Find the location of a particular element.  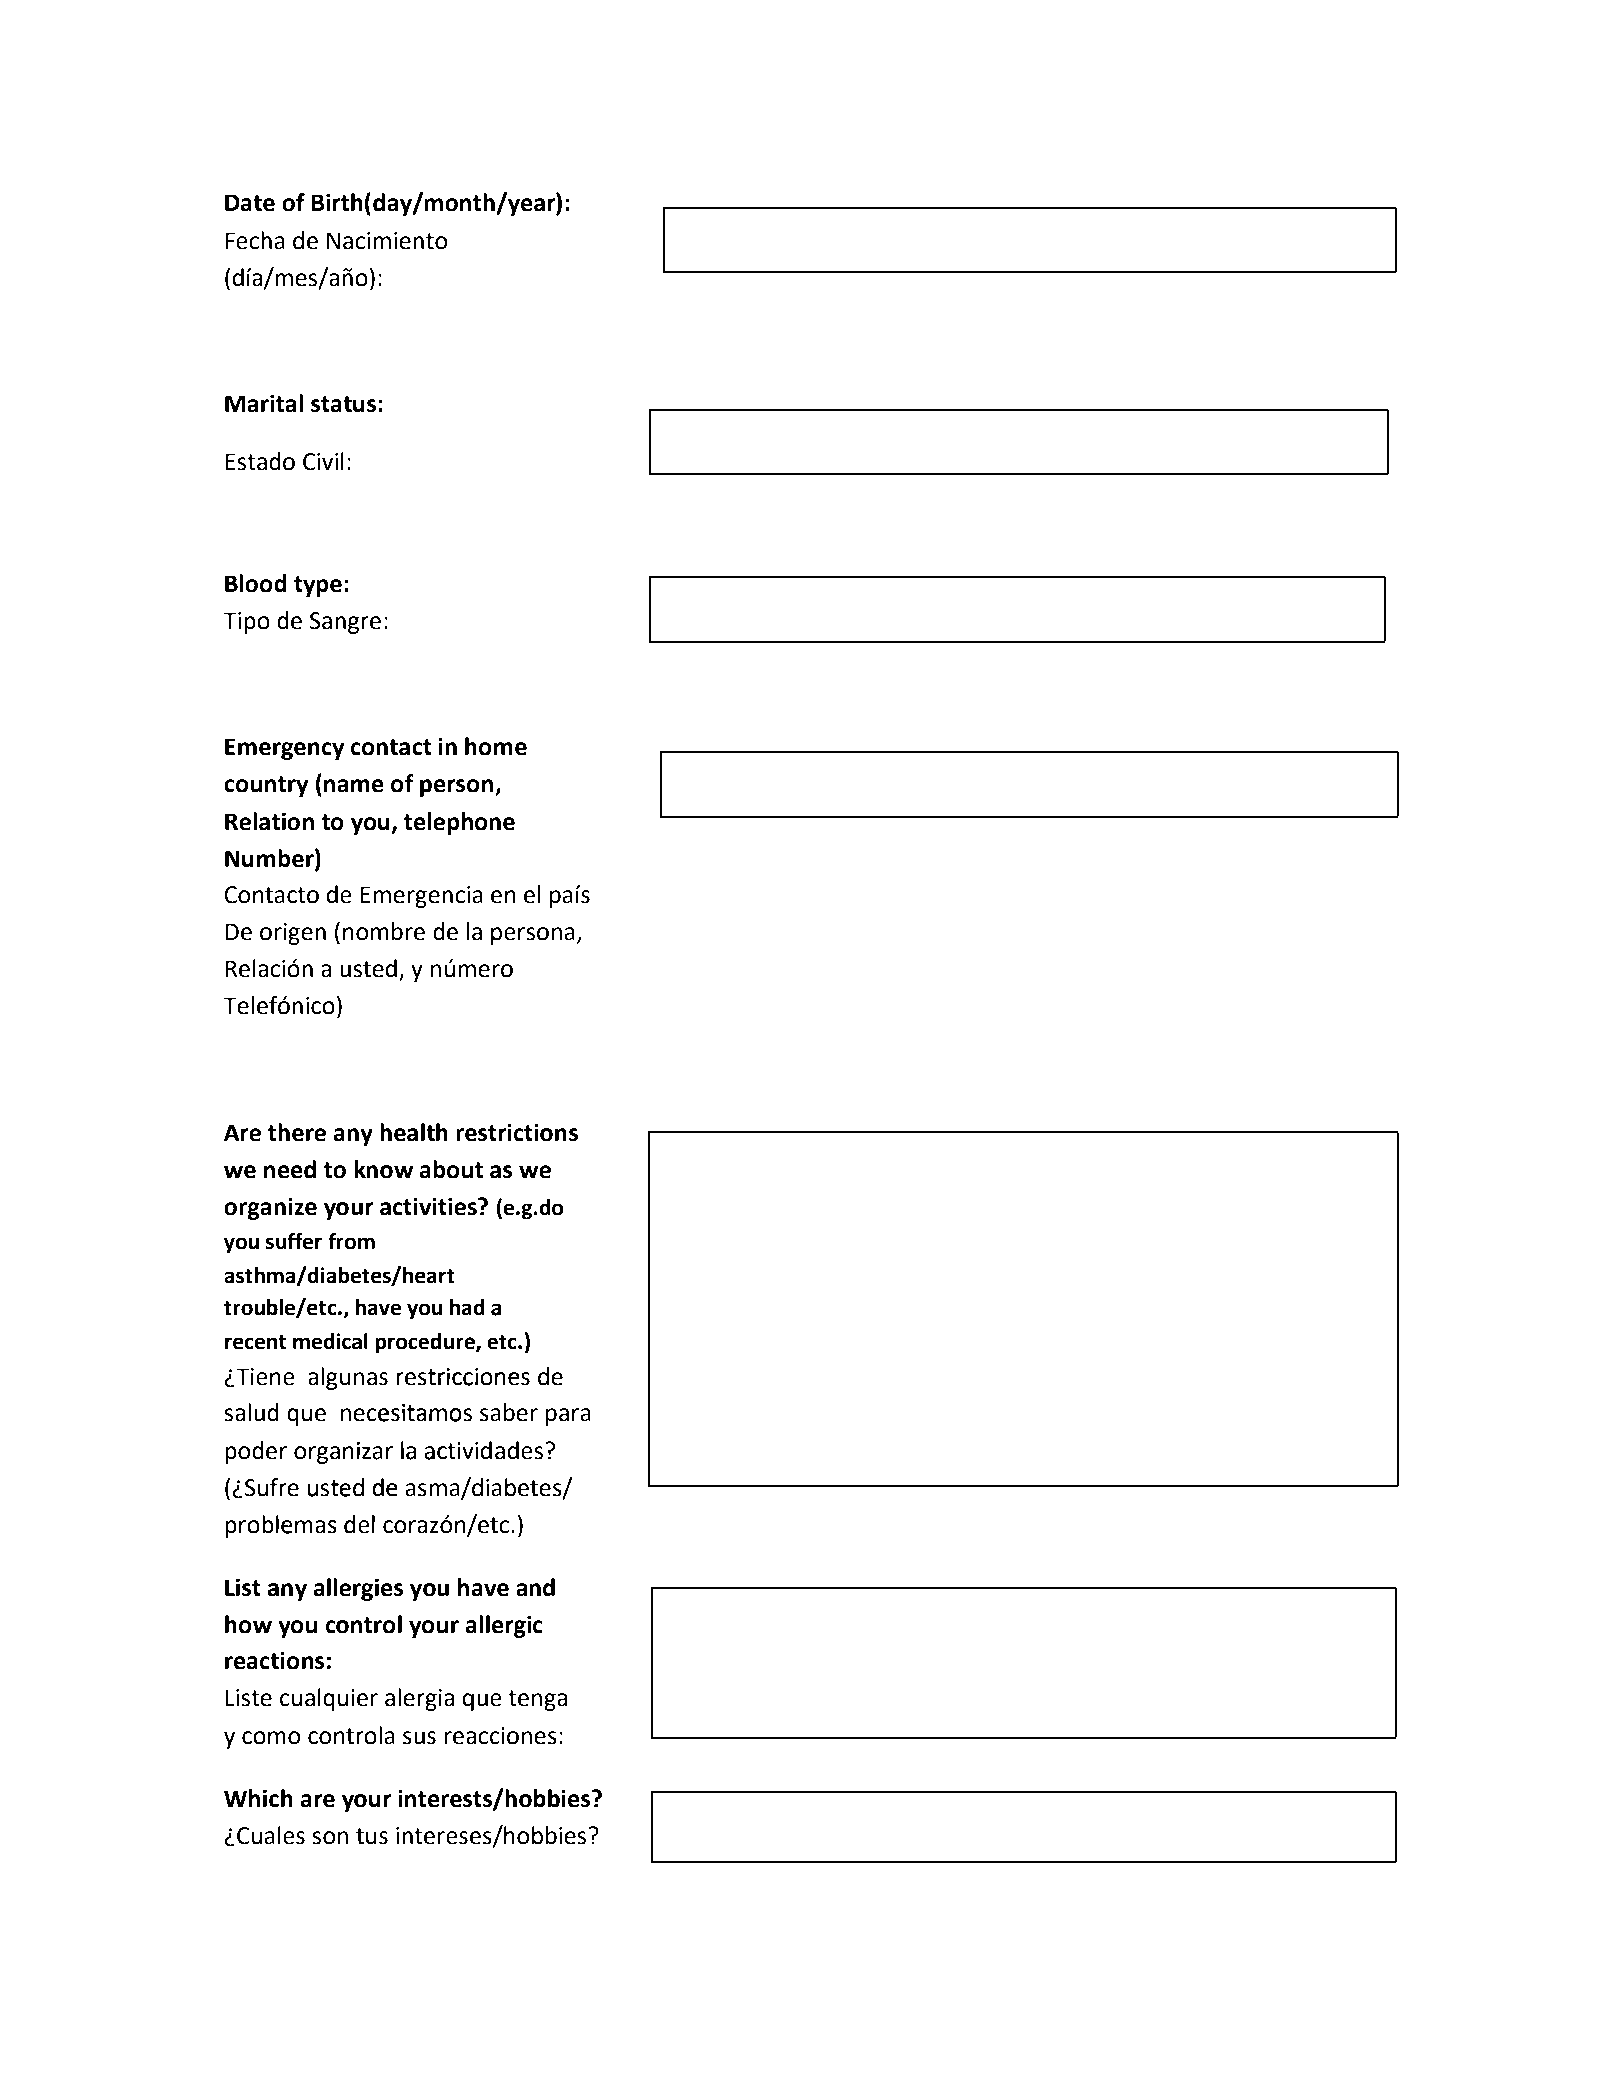

como is located at coordinates (271, 1738).
